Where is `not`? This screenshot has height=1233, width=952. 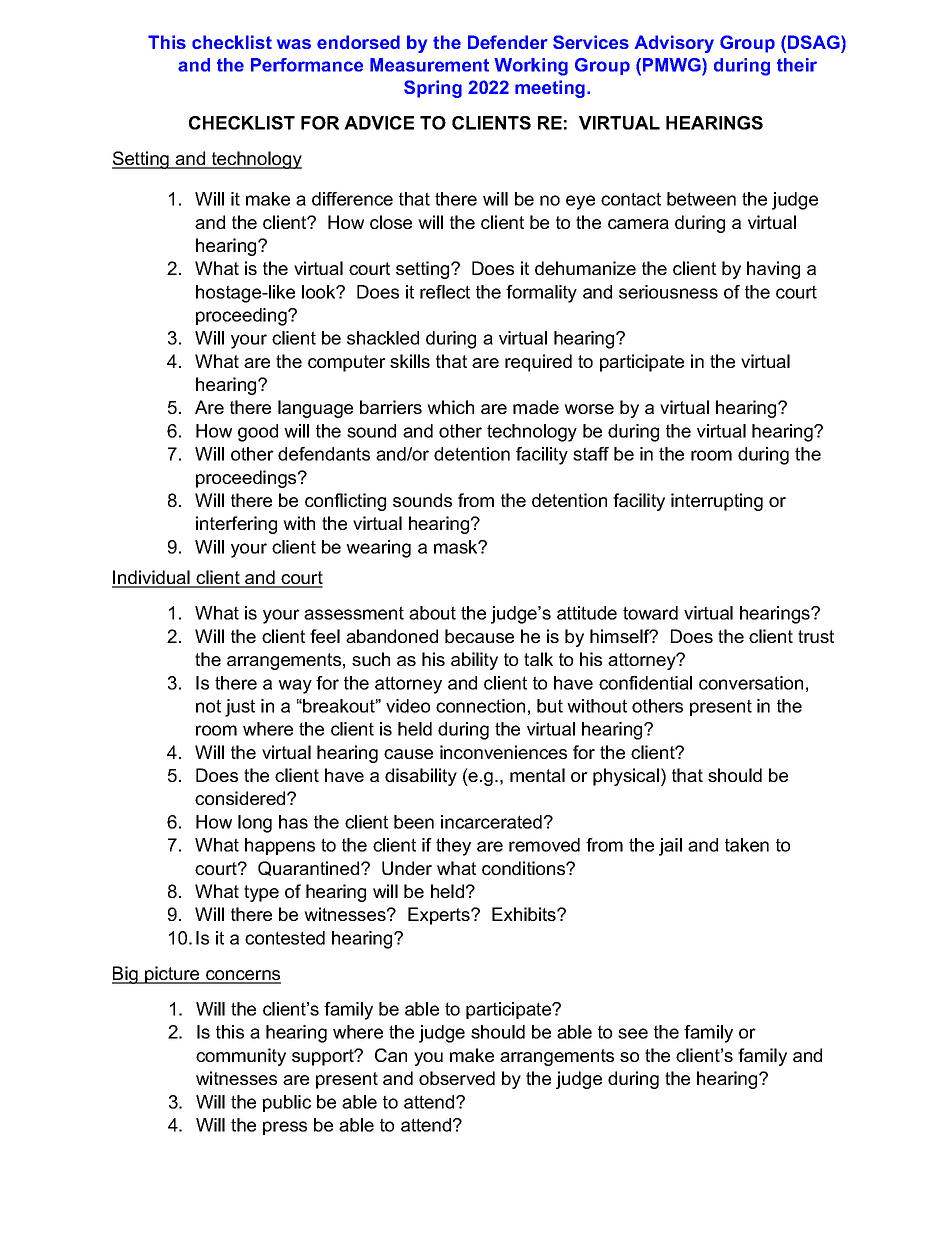 not is located at coordinates (208, 706).
